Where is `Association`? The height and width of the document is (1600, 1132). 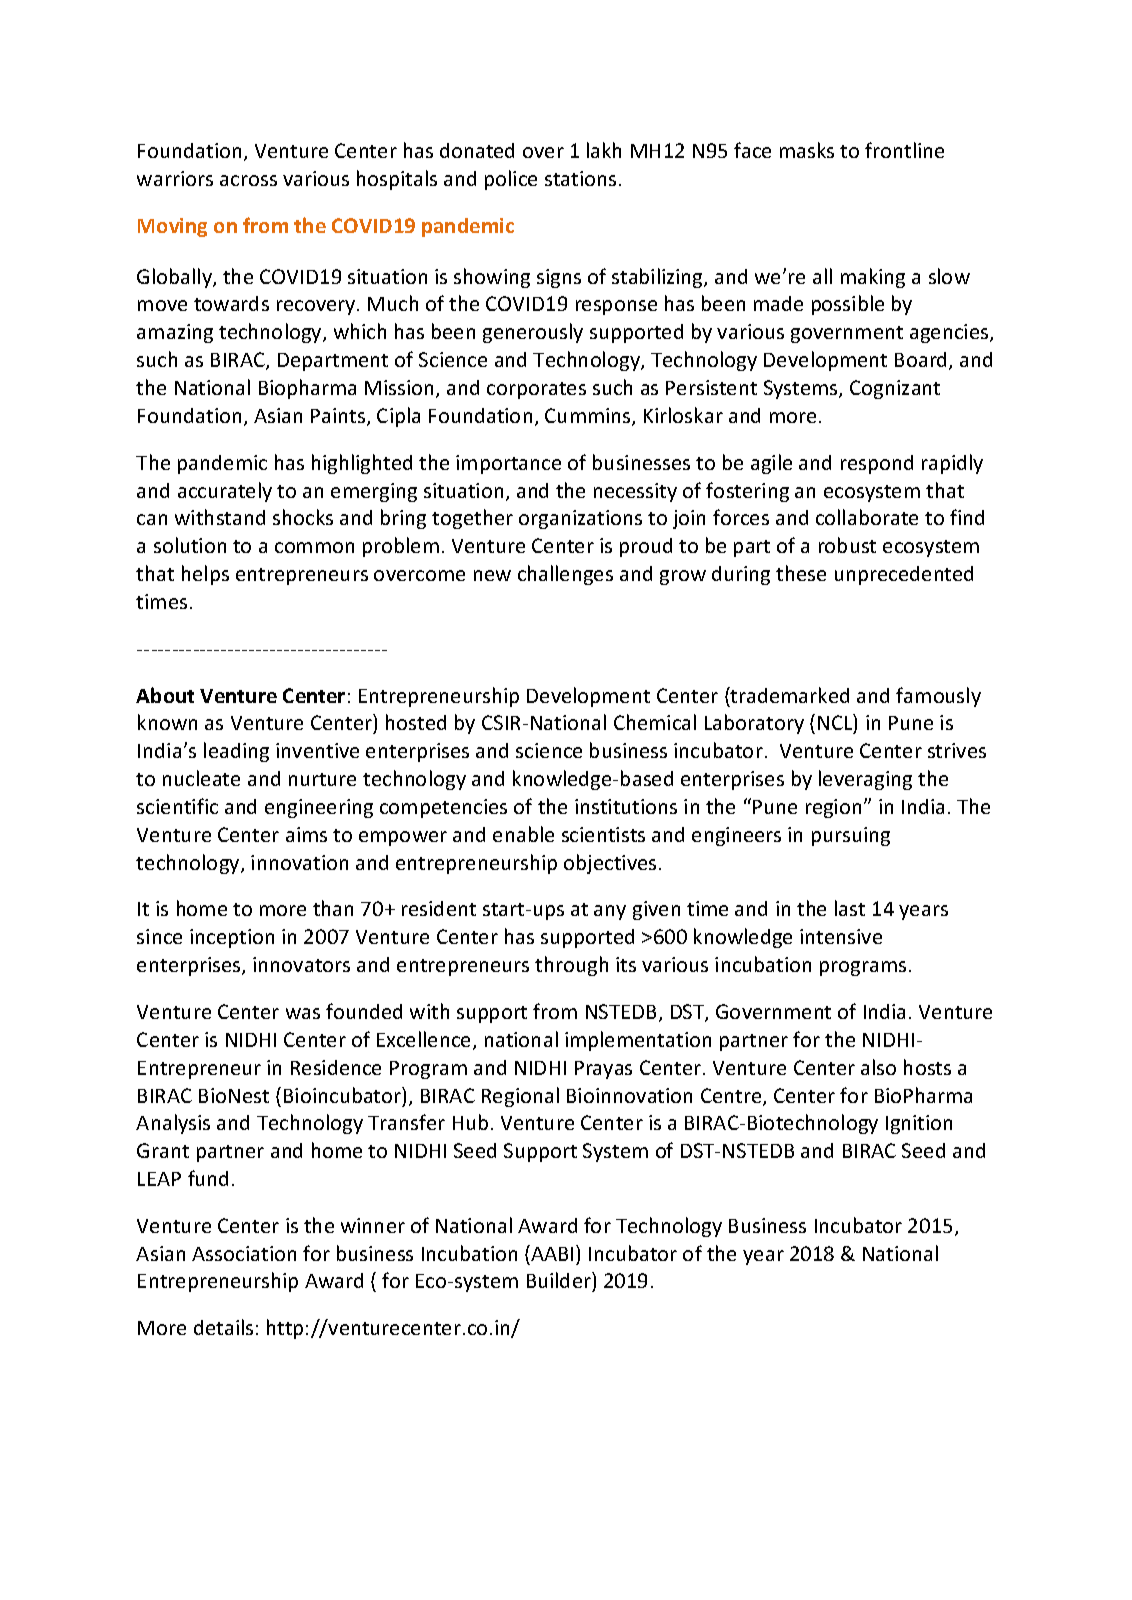 Association is located at coordinates (244, 1253).
